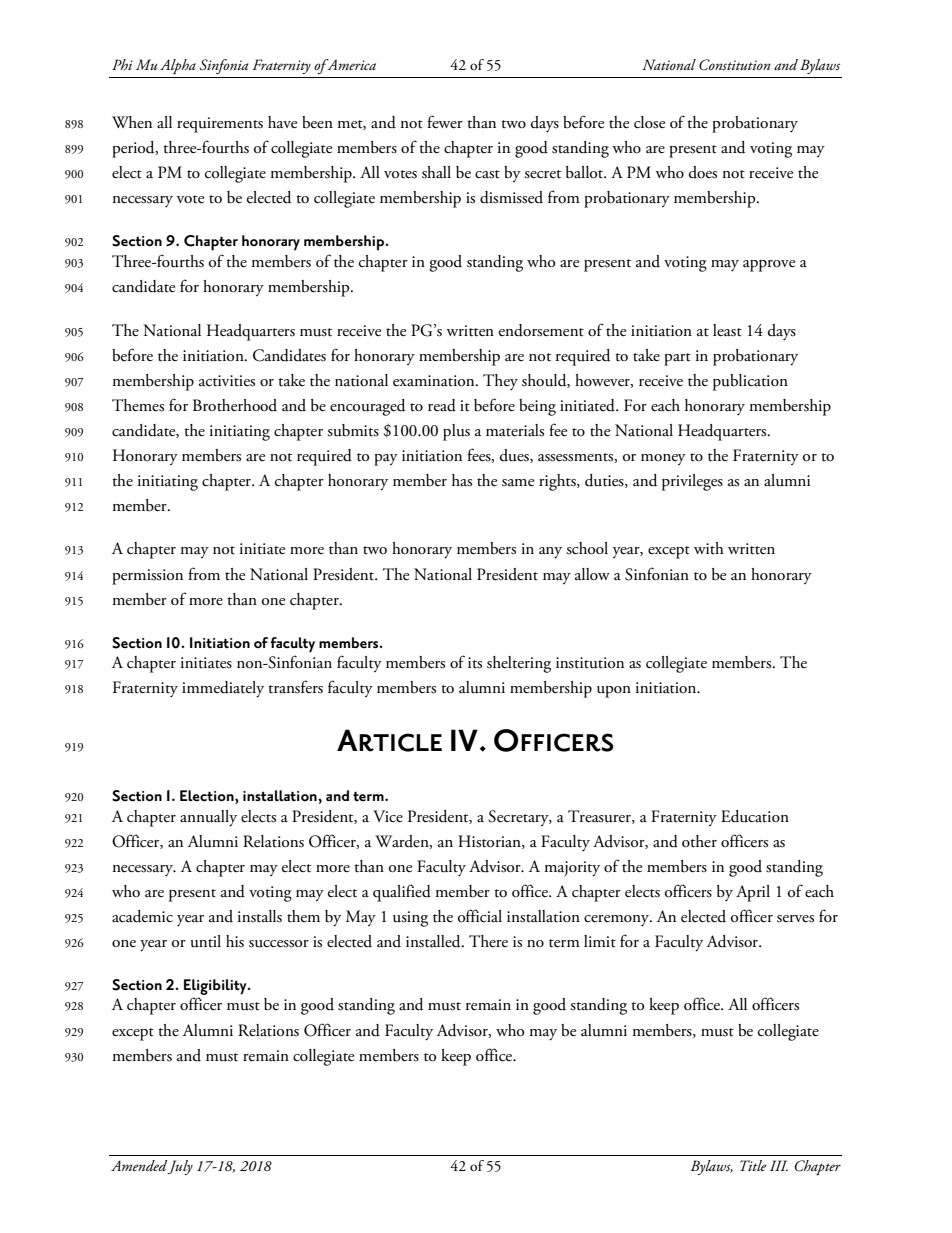  I want to click on requirements, so click(220, 125).
